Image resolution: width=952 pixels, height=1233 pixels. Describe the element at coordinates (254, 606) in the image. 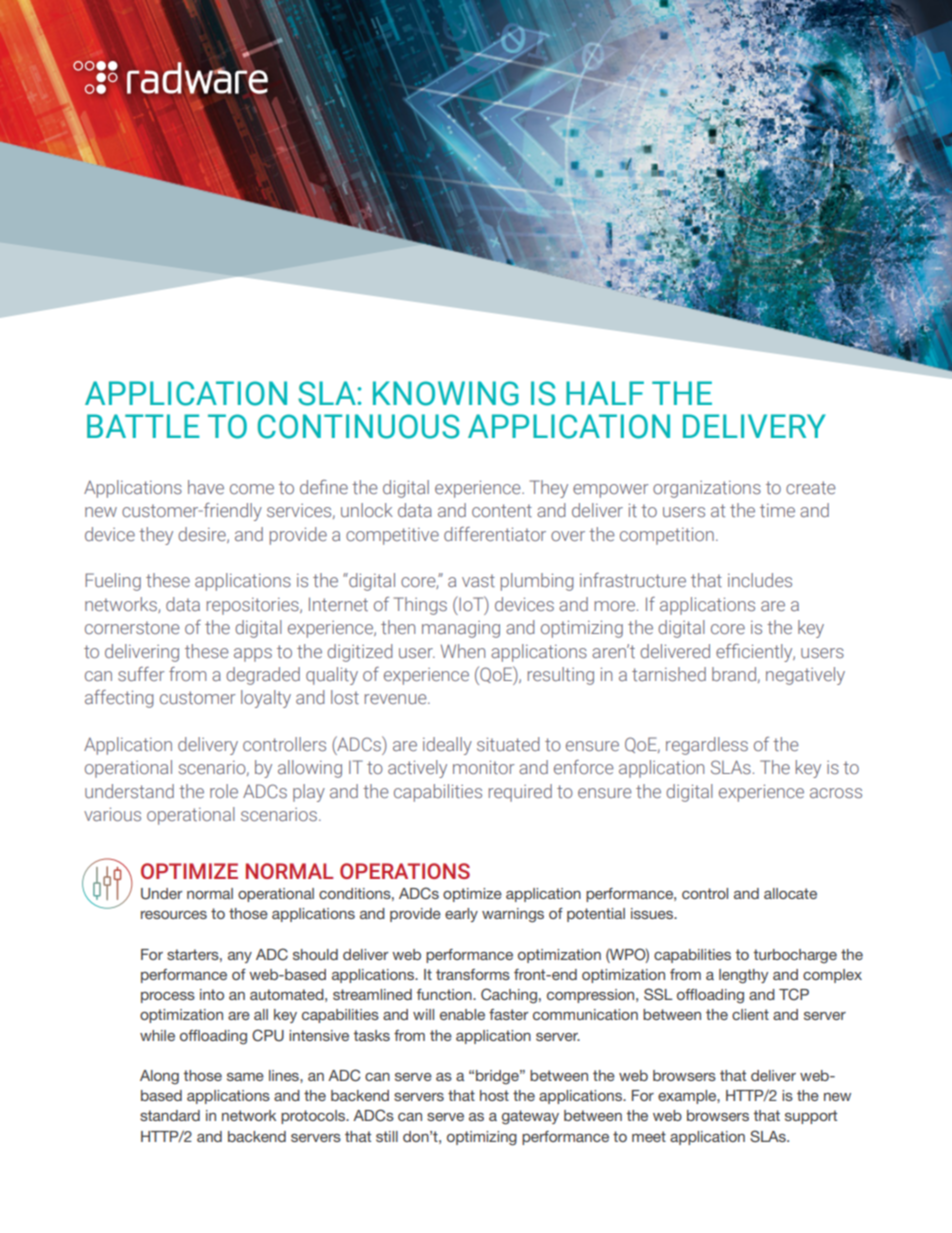

I see `repositories` at that location.
